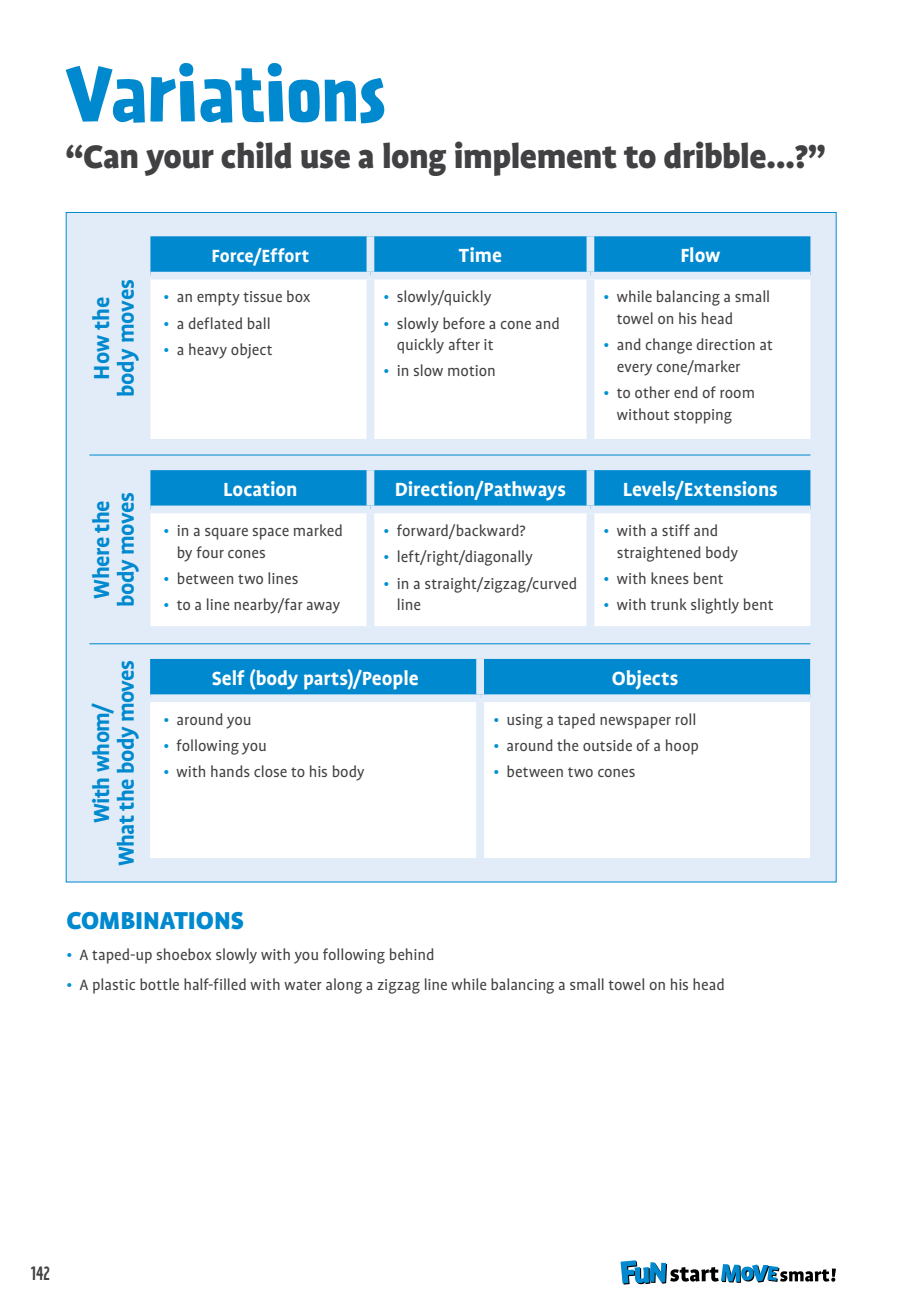  I want to click on dribble, so click(716, 155).
